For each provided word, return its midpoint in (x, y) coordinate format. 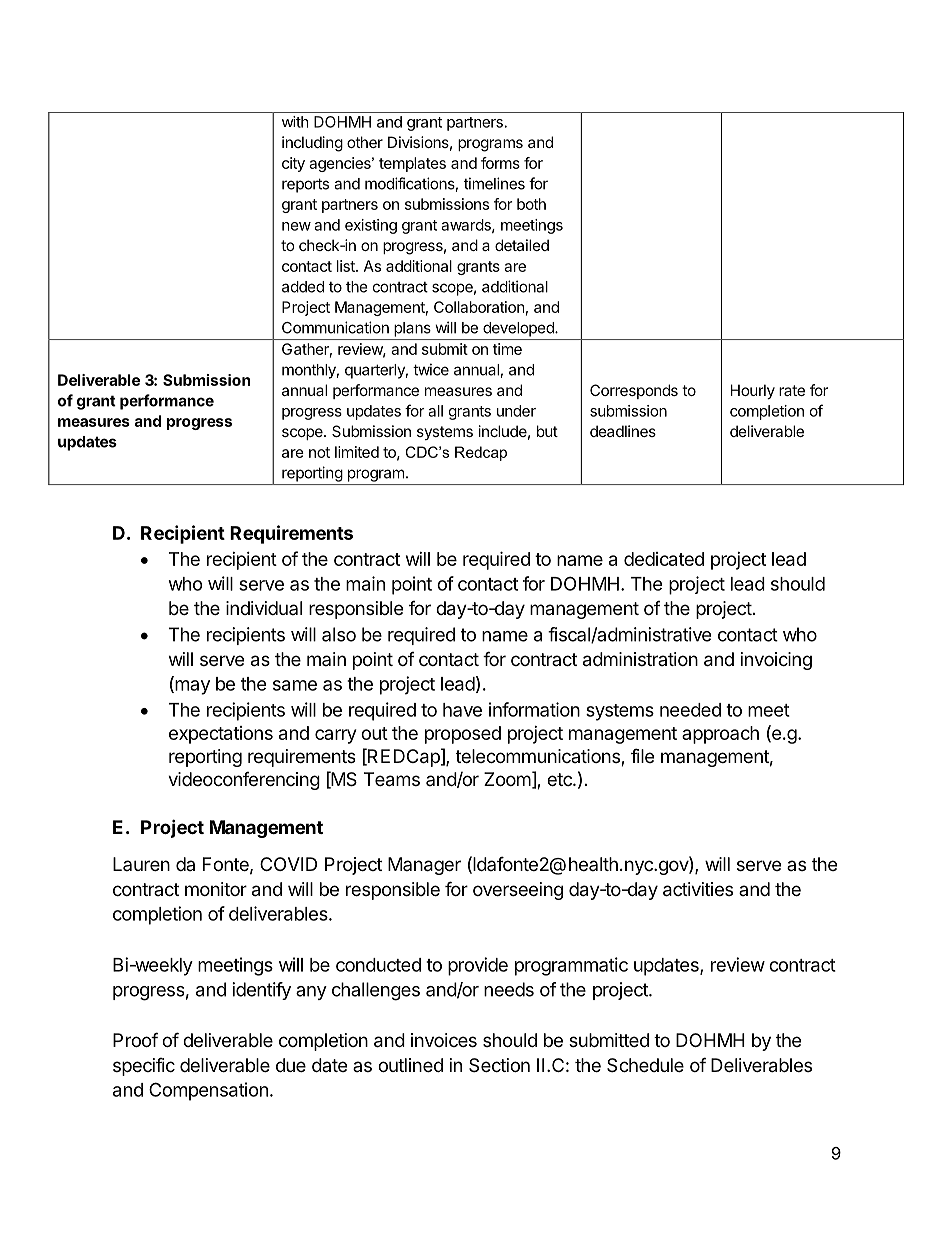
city (293, 164)
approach (720, 735)
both (531, 204)
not (319, 452)
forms (500, 163)
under (516, 411)
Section (499, 1065)
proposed (463, 735)
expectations (221, 735)
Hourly (753, 391)
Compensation (208, 1091)
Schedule (645, 1065)
